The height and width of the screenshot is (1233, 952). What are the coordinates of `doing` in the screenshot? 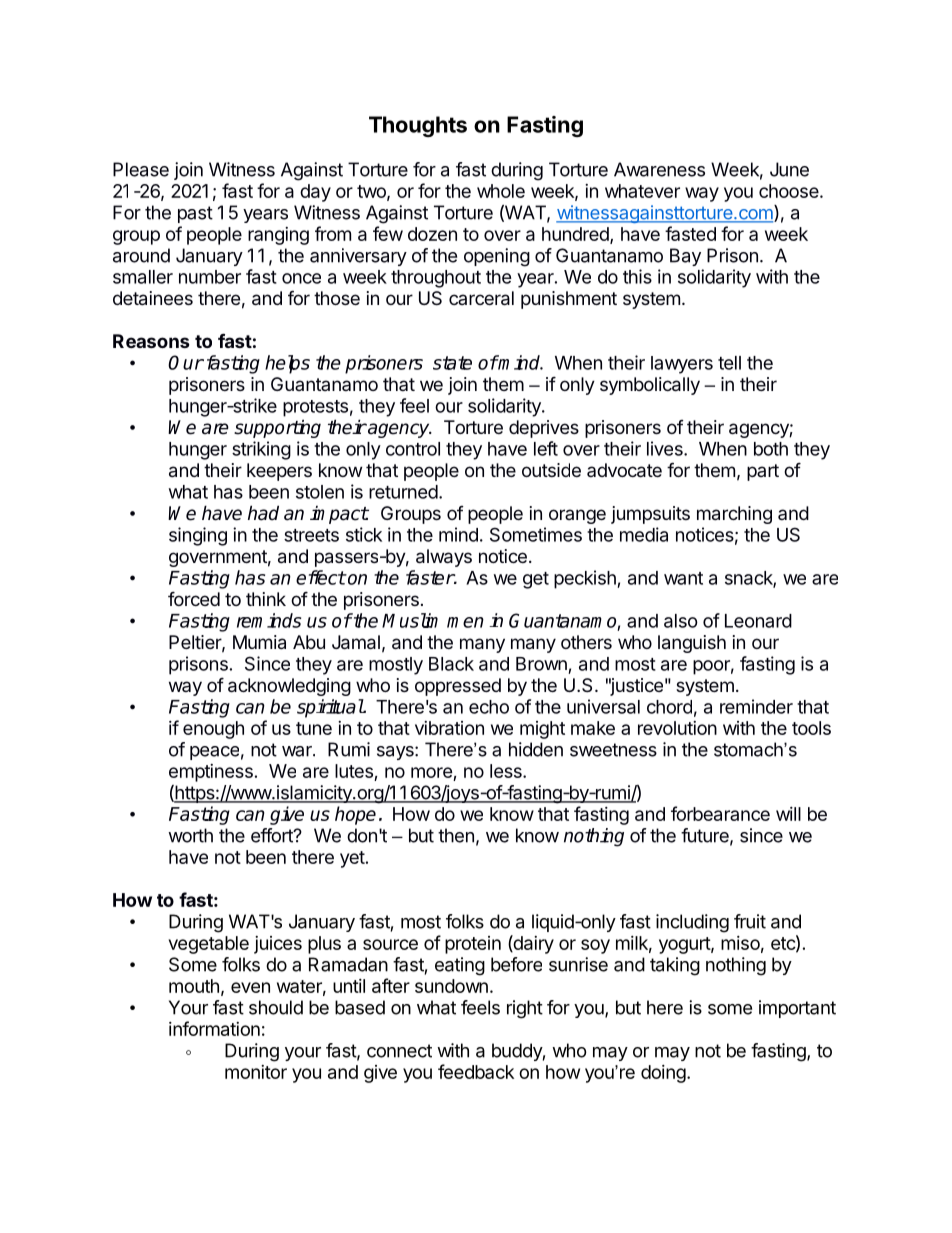 It's located at (663, 1074).
